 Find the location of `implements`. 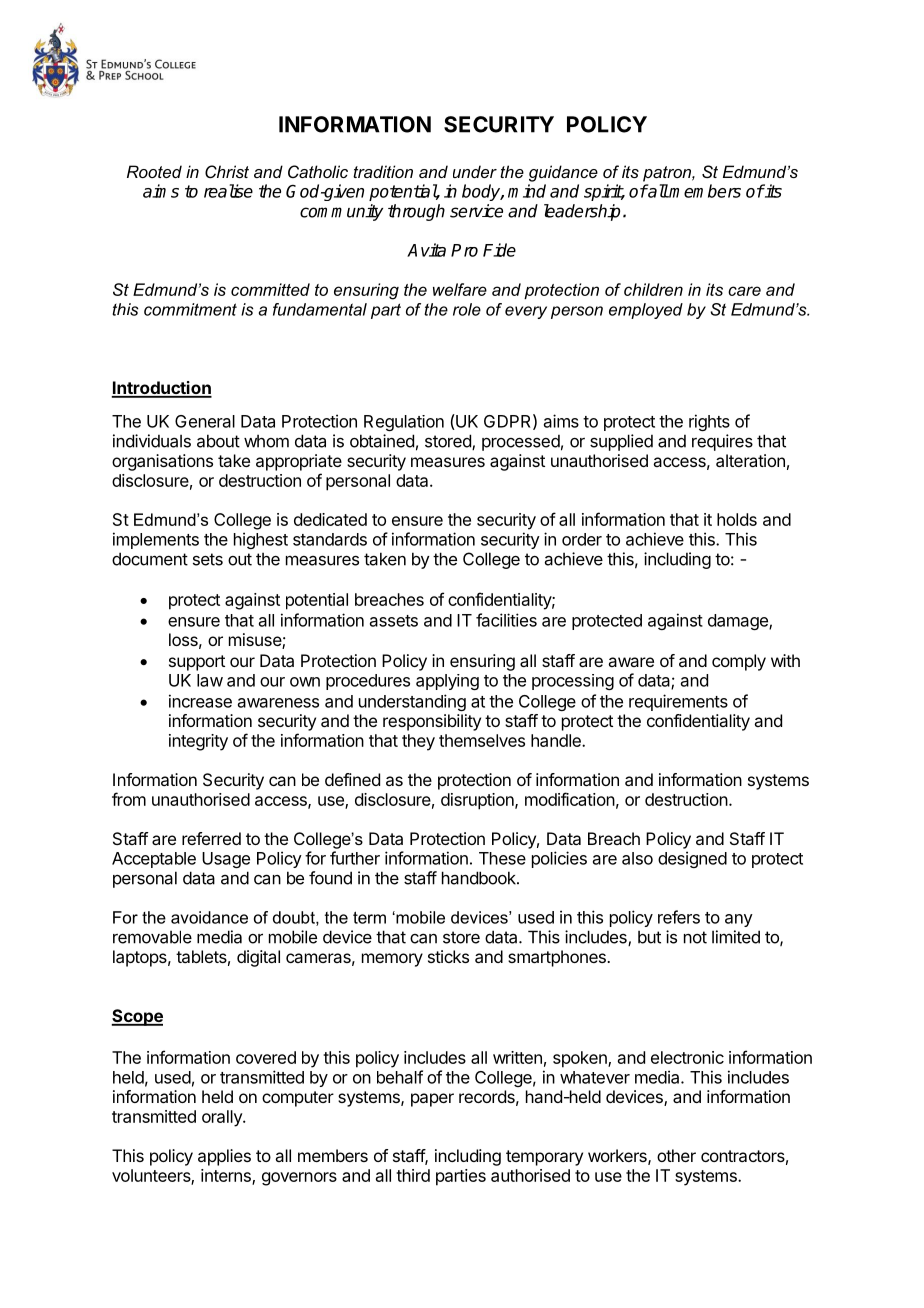

implements is located at coordinates (156, 540).
